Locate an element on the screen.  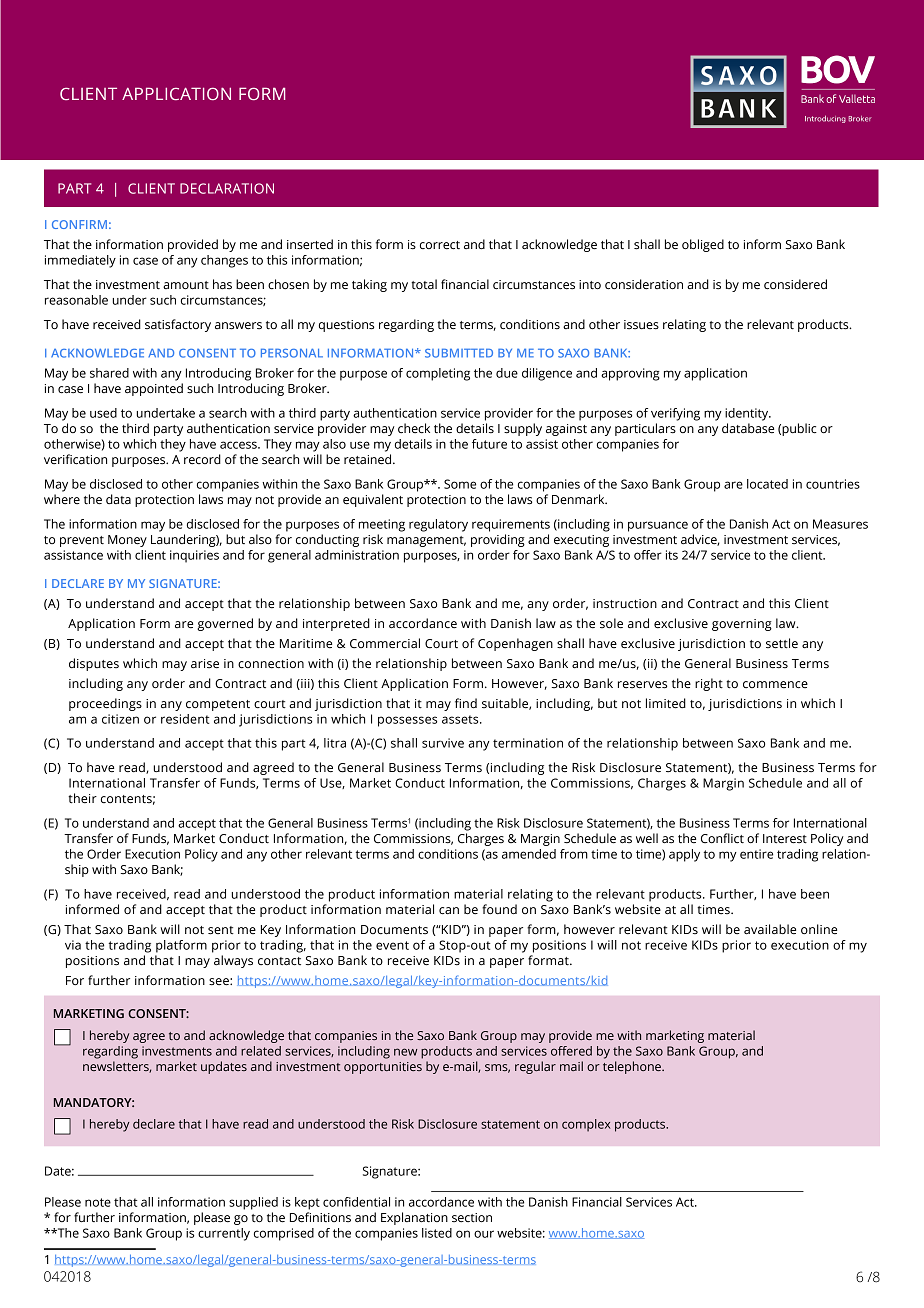
correct is located at coordinates (440, 245).
